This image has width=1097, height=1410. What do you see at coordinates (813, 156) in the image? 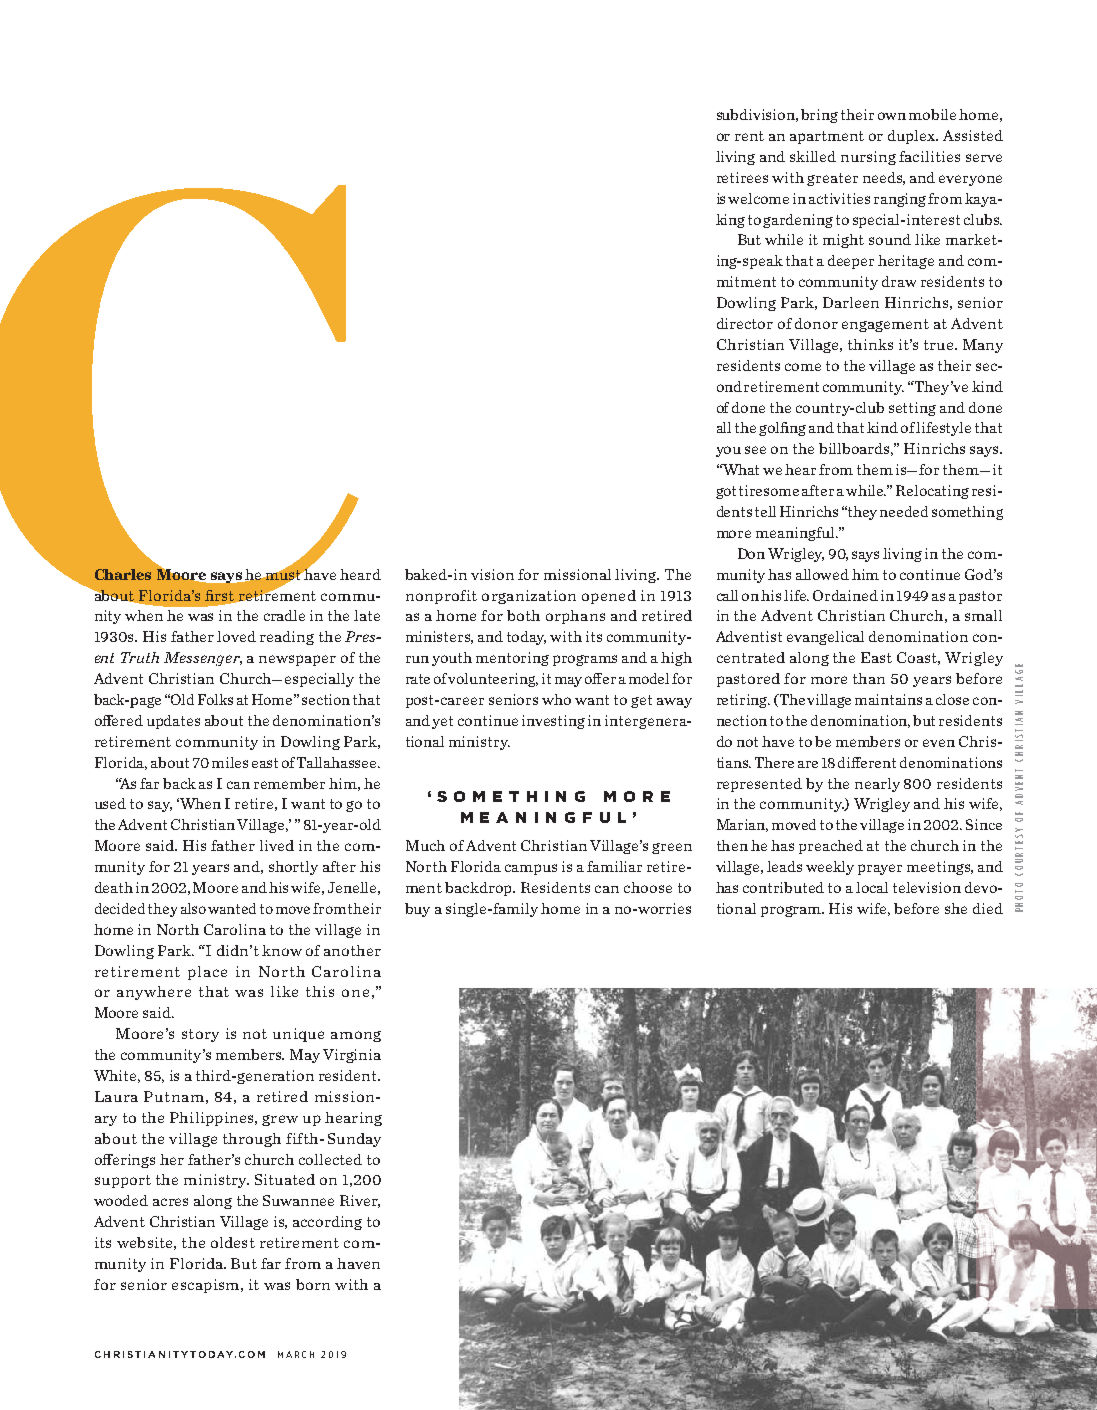
I see `skilled` at bounding box center [813, 156].
